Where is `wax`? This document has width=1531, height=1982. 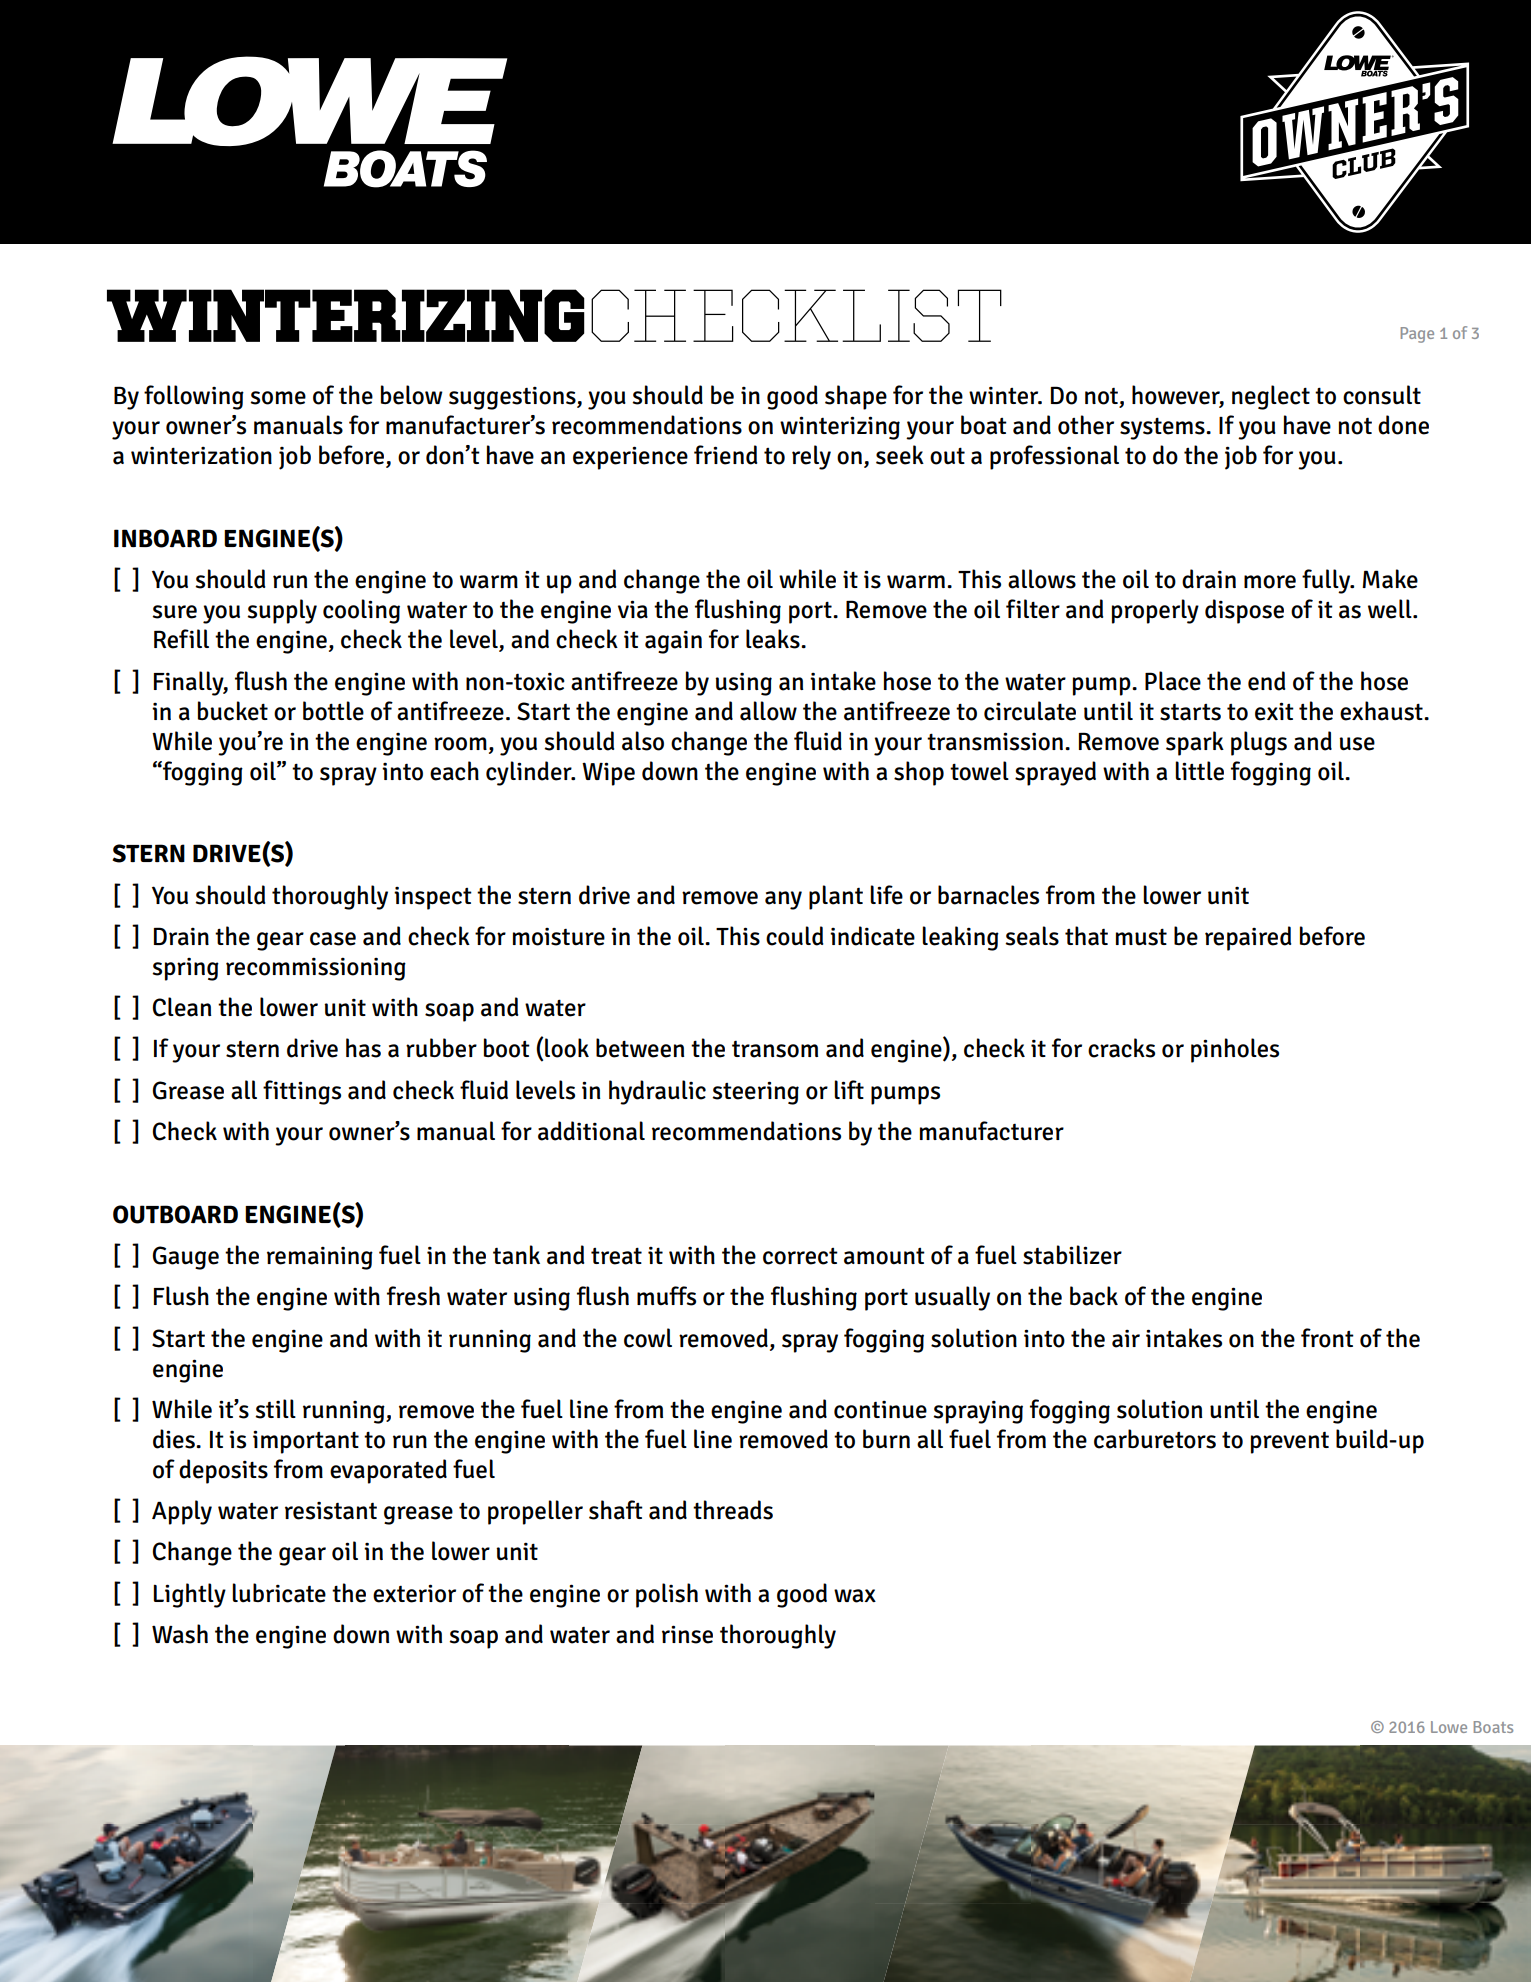
wax is located at coordinates (855, 1596).
